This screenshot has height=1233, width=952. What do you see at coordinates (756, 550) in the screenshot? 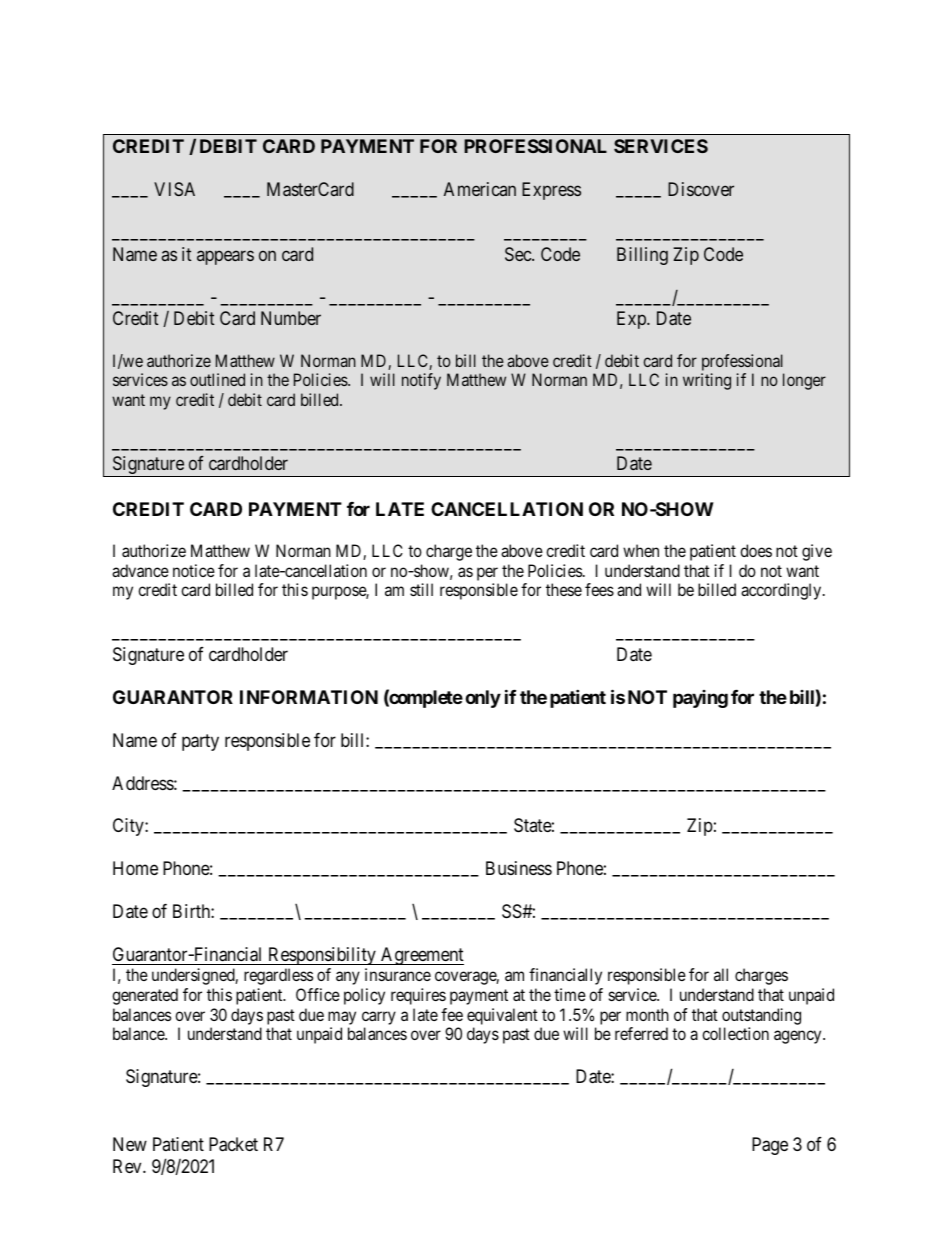
I see `does` at bounding box center [756, 550].
